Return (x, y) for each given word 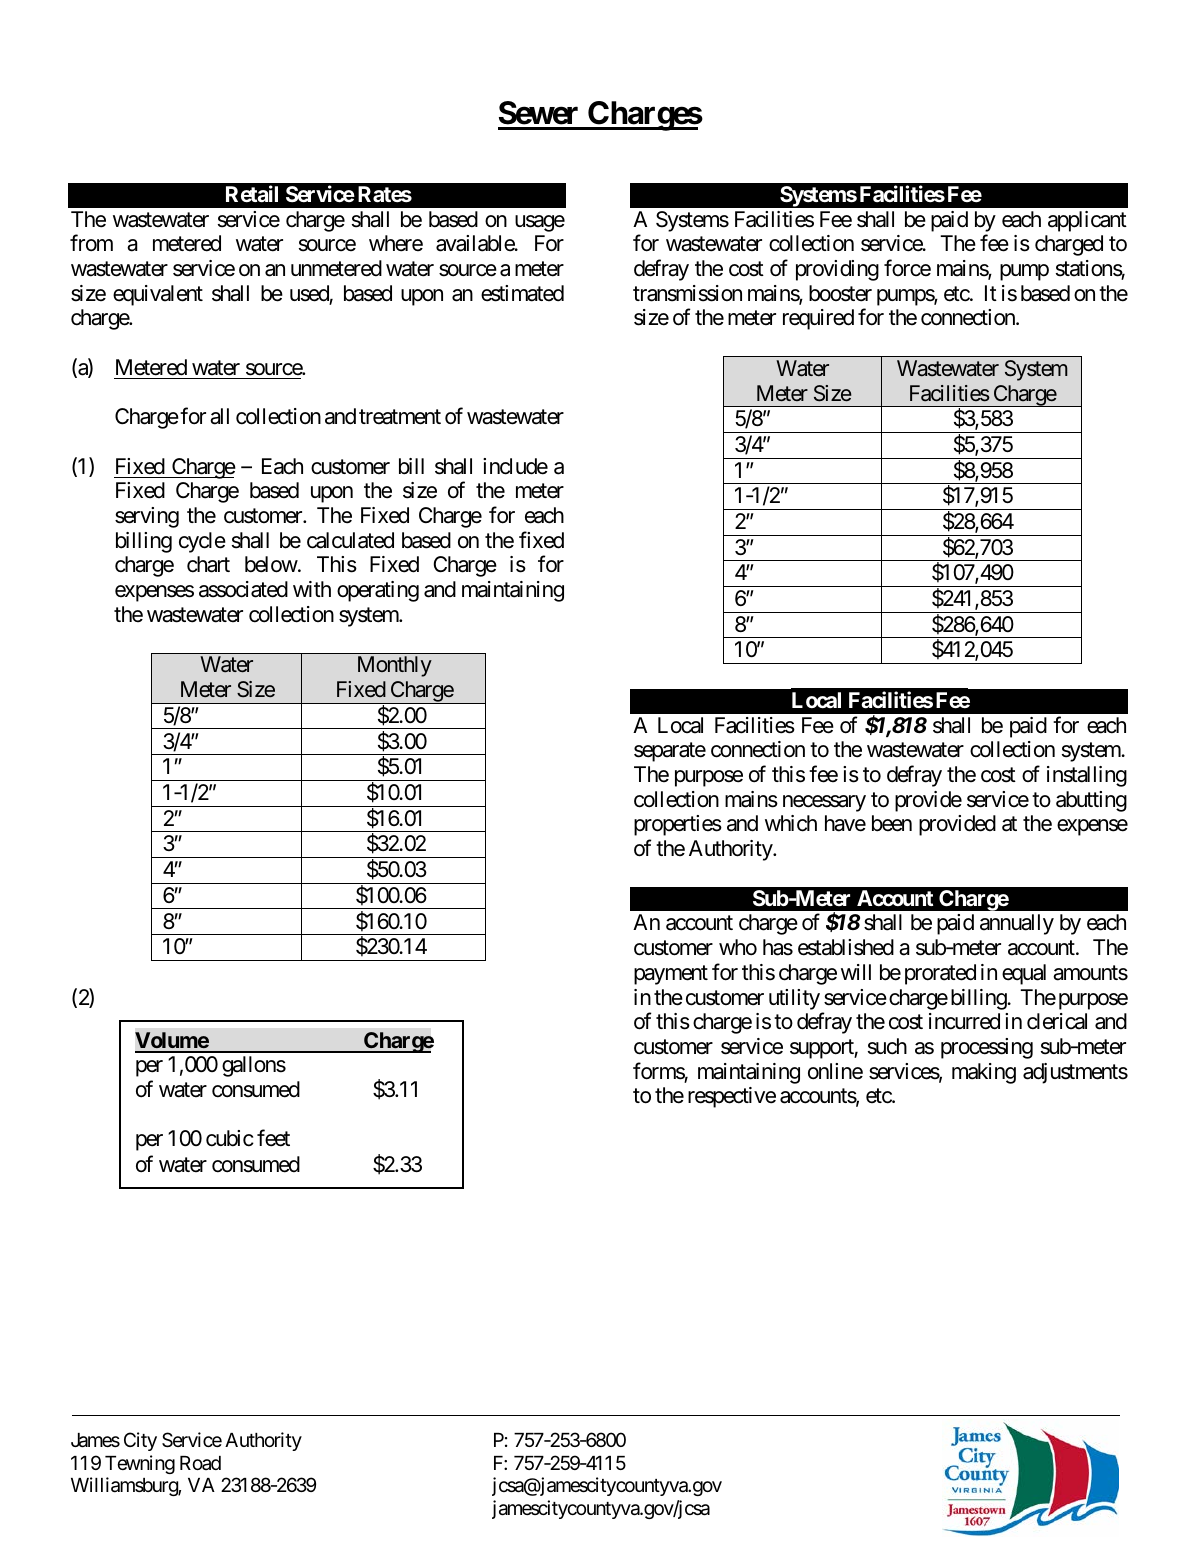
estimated (522, 293)
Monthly (395, 666)
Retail (252, 194)
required (818, 319)
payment (671, 975)
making (984, 1073)
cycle (202, 542)
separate (670, 752)
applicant (1087, 221)
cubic (230, 1138)
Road (200, 1463)
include (515, 466)
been (892, 823)
